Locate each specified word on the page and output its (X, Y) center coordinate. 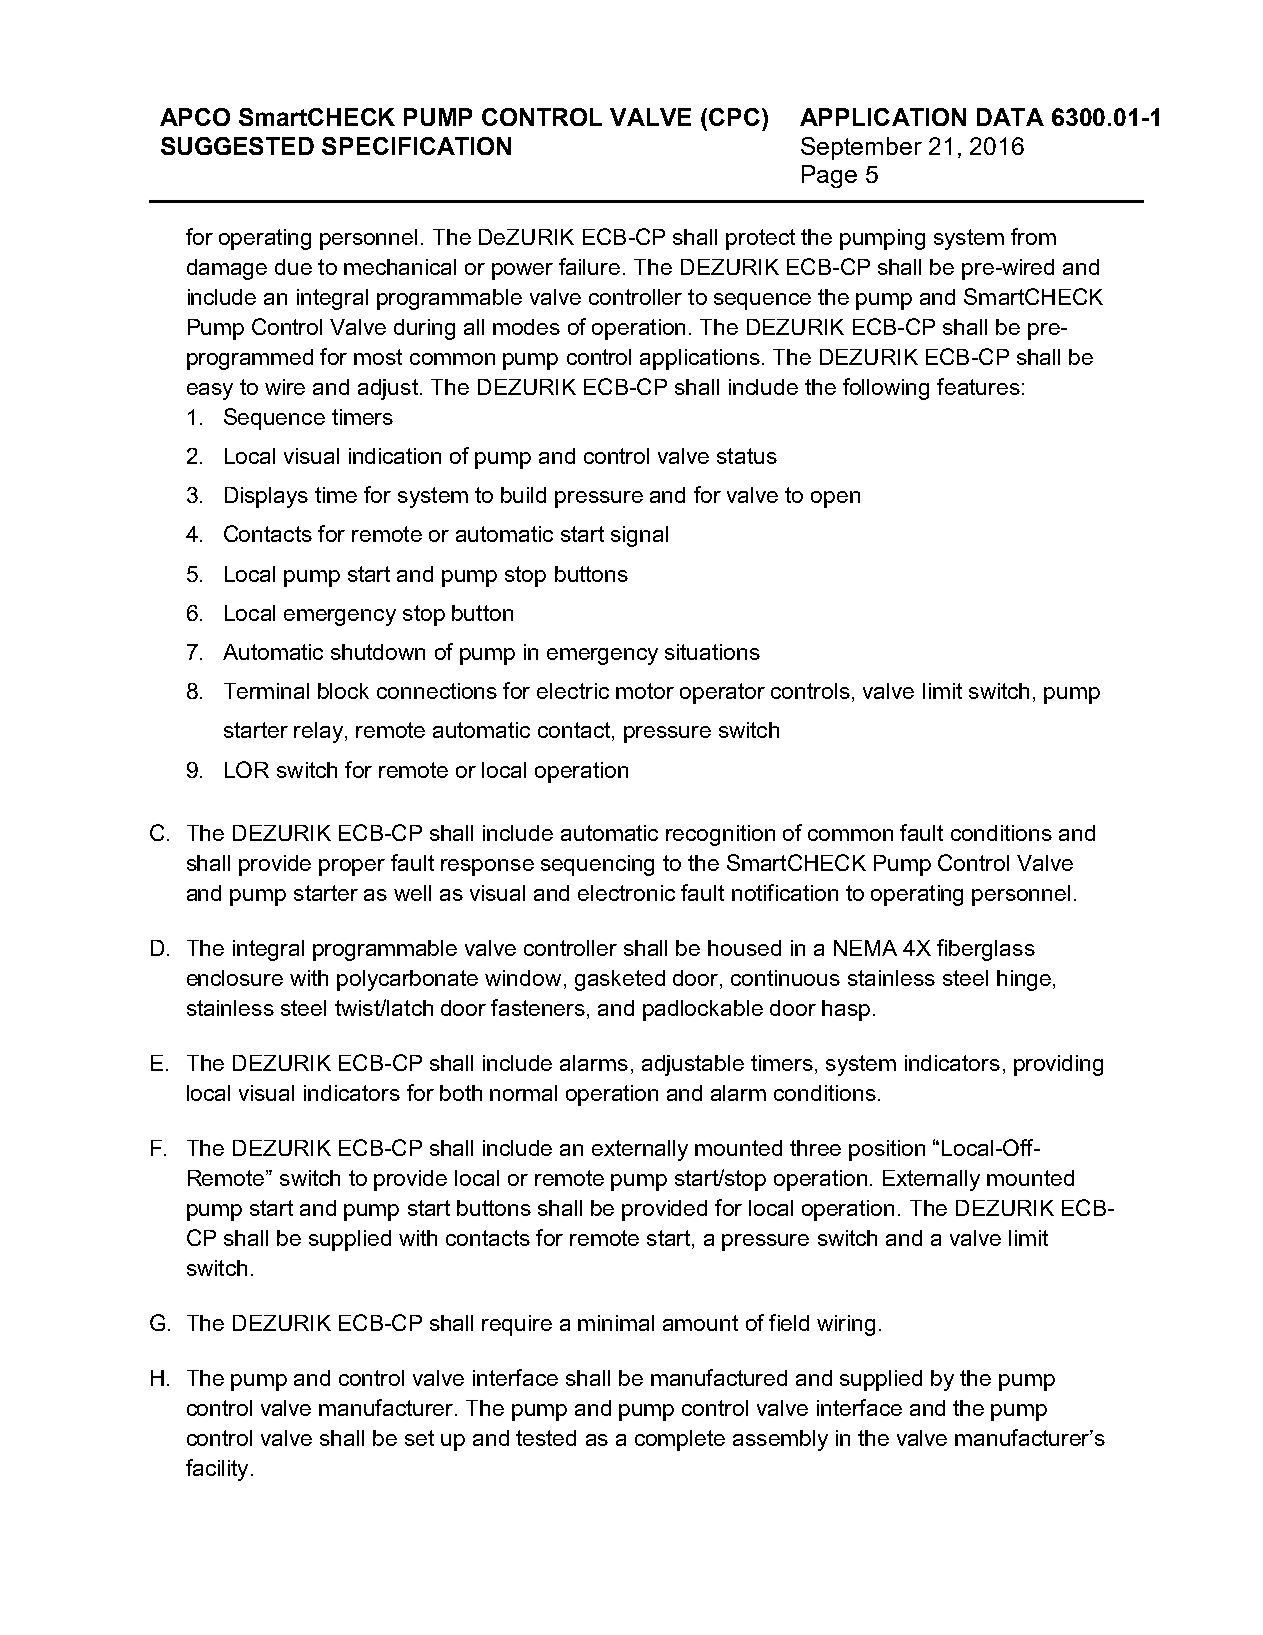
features (978, 386)
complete (680, 1440)
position (887, 1150)
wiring (846, 1325)
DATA (1010, 117)
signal (639, 536)
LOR (247, 769)
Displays (266, 497)
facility (217, 1470)
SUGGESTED (237, 146)
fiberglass (986, 950)
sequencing (597, 865)
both (461, 1093)
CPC (736, 117)
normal (523, 1093)
